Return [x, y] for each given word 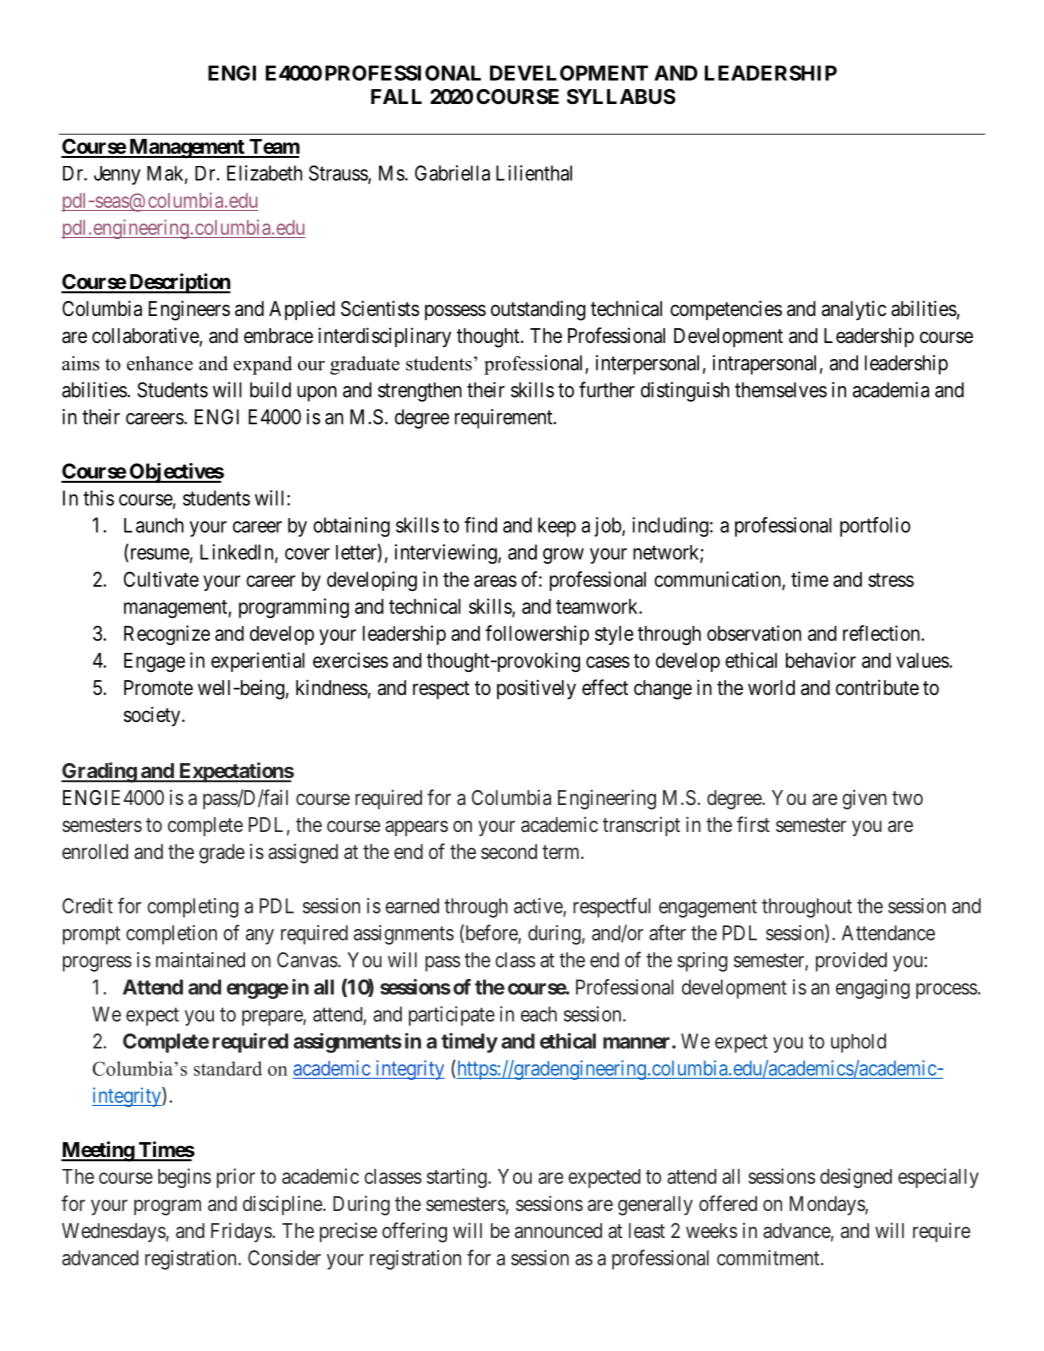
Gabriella [452, 173]
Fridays [241, 1232]
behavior [821, 660]
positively [536, 689]
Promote [158, 687]
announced [558, 1230]
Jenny [117, 175]
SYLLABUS [621, 96]
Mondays [828, 1206]
